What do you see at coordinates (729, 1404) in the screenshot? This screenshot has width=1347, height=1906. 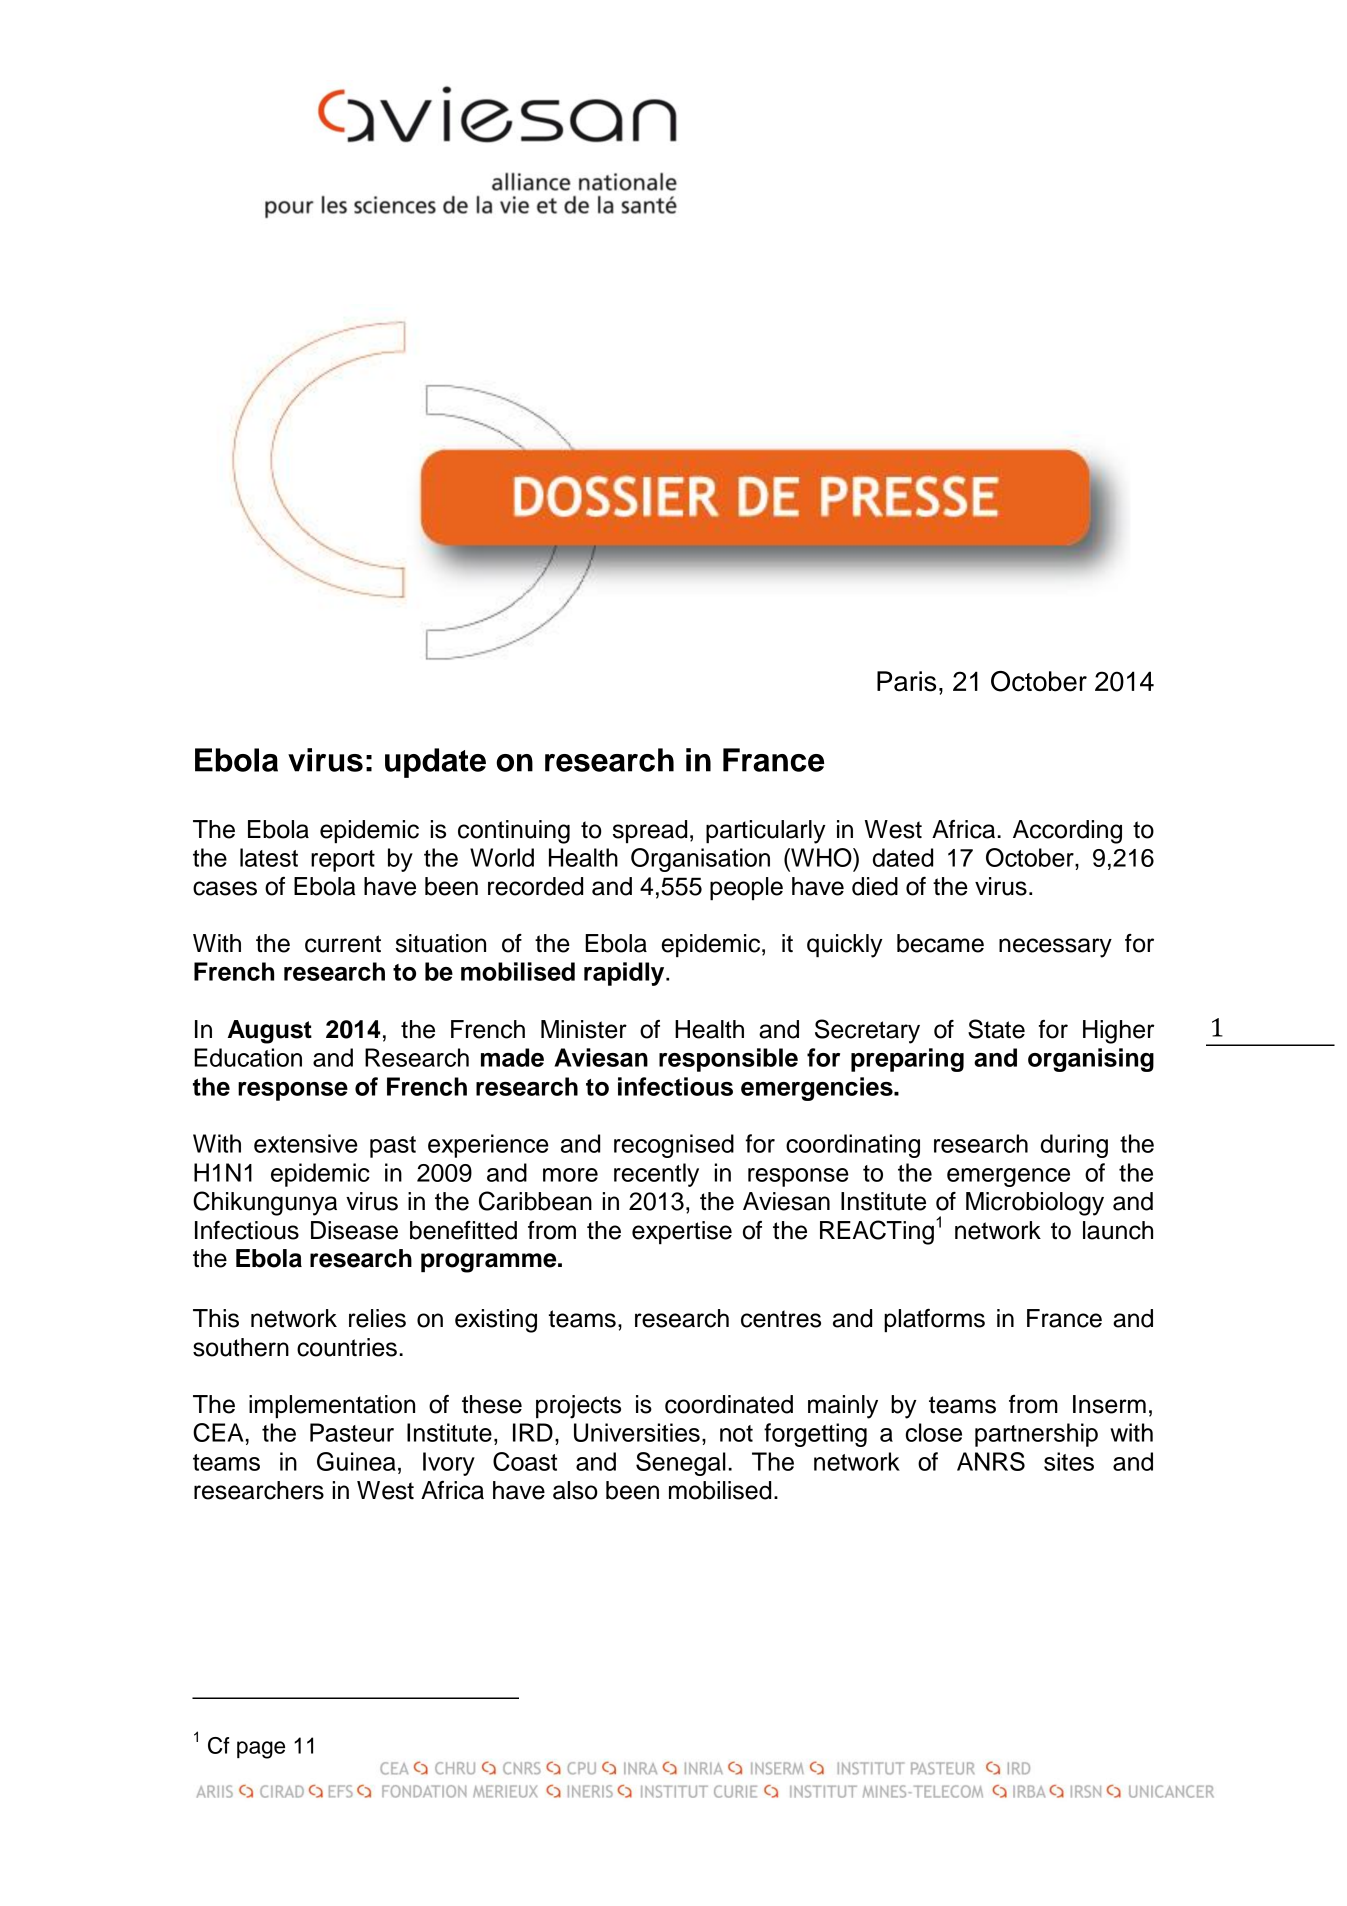 I see `coordinated` at bounding box center [729, 1404].
